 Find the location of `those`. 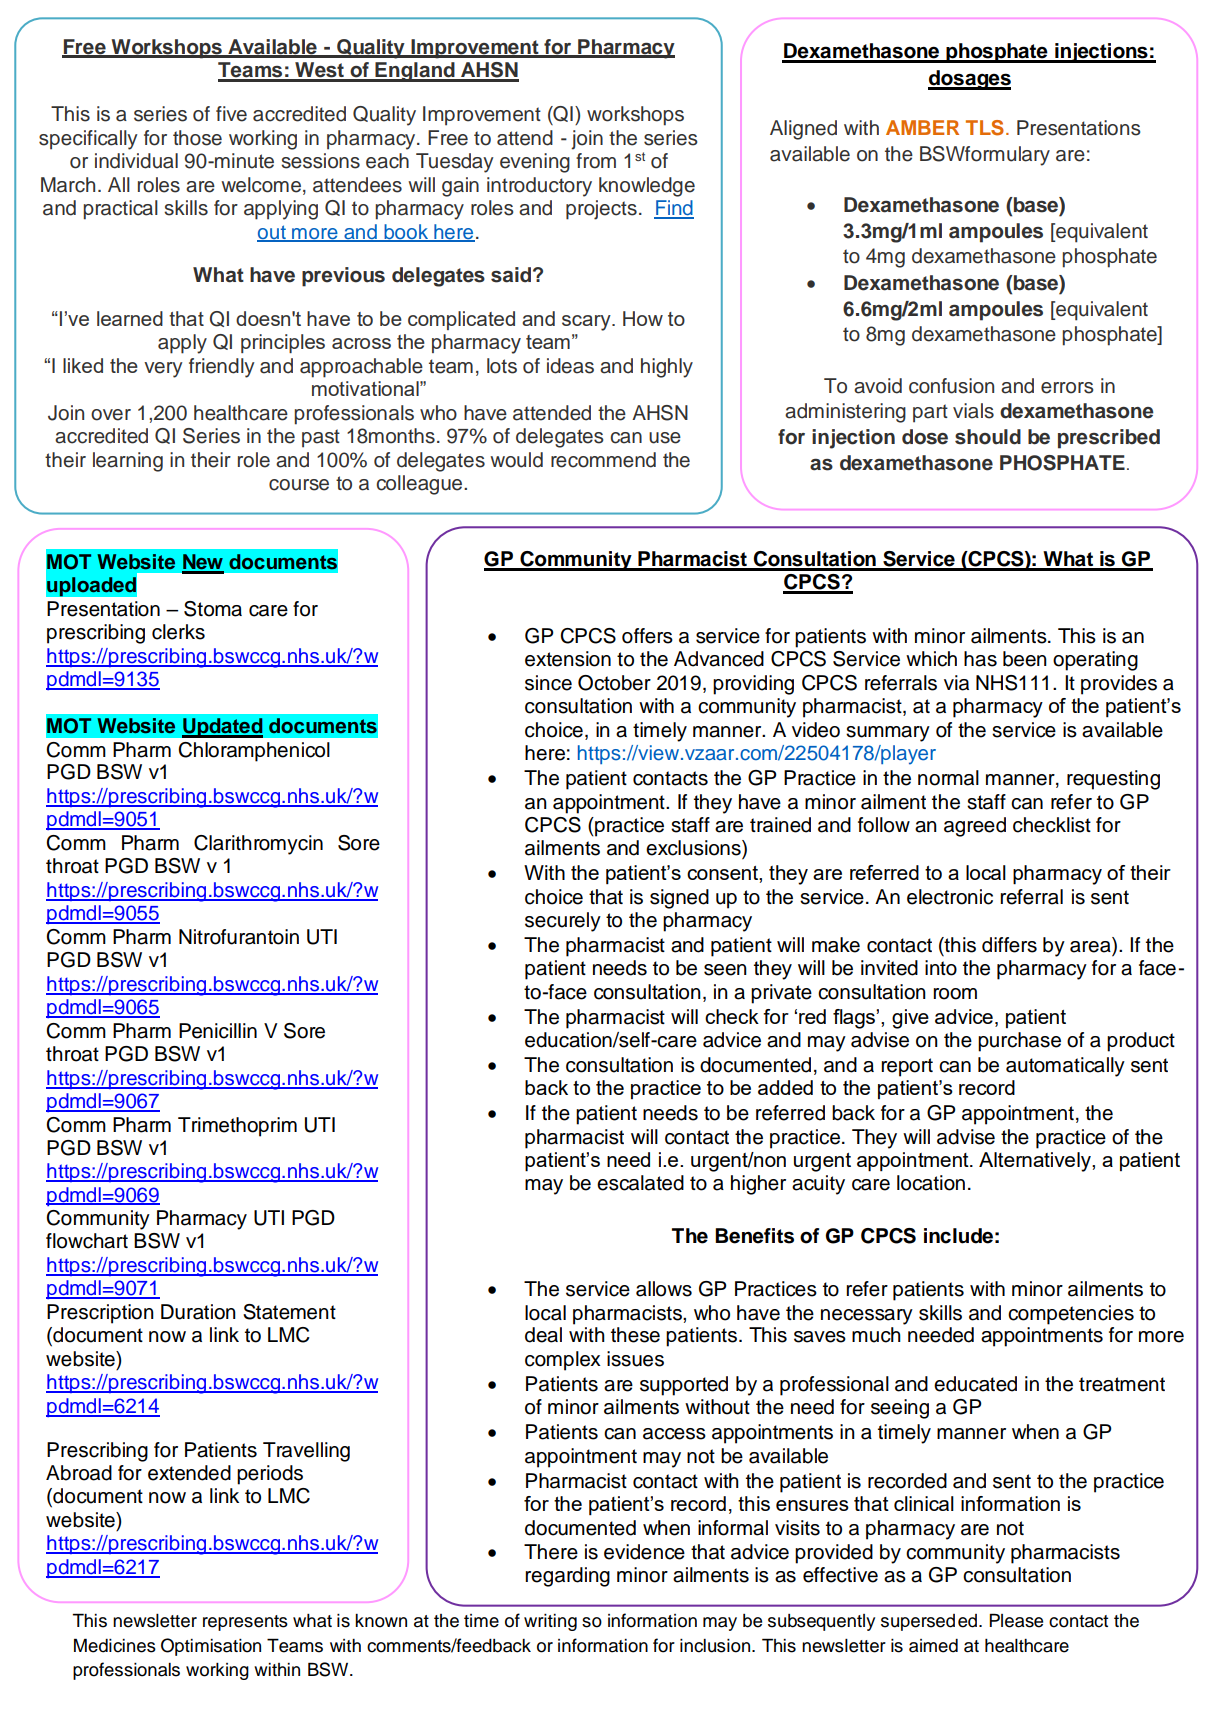

those is located at coordinates (197, 138).
